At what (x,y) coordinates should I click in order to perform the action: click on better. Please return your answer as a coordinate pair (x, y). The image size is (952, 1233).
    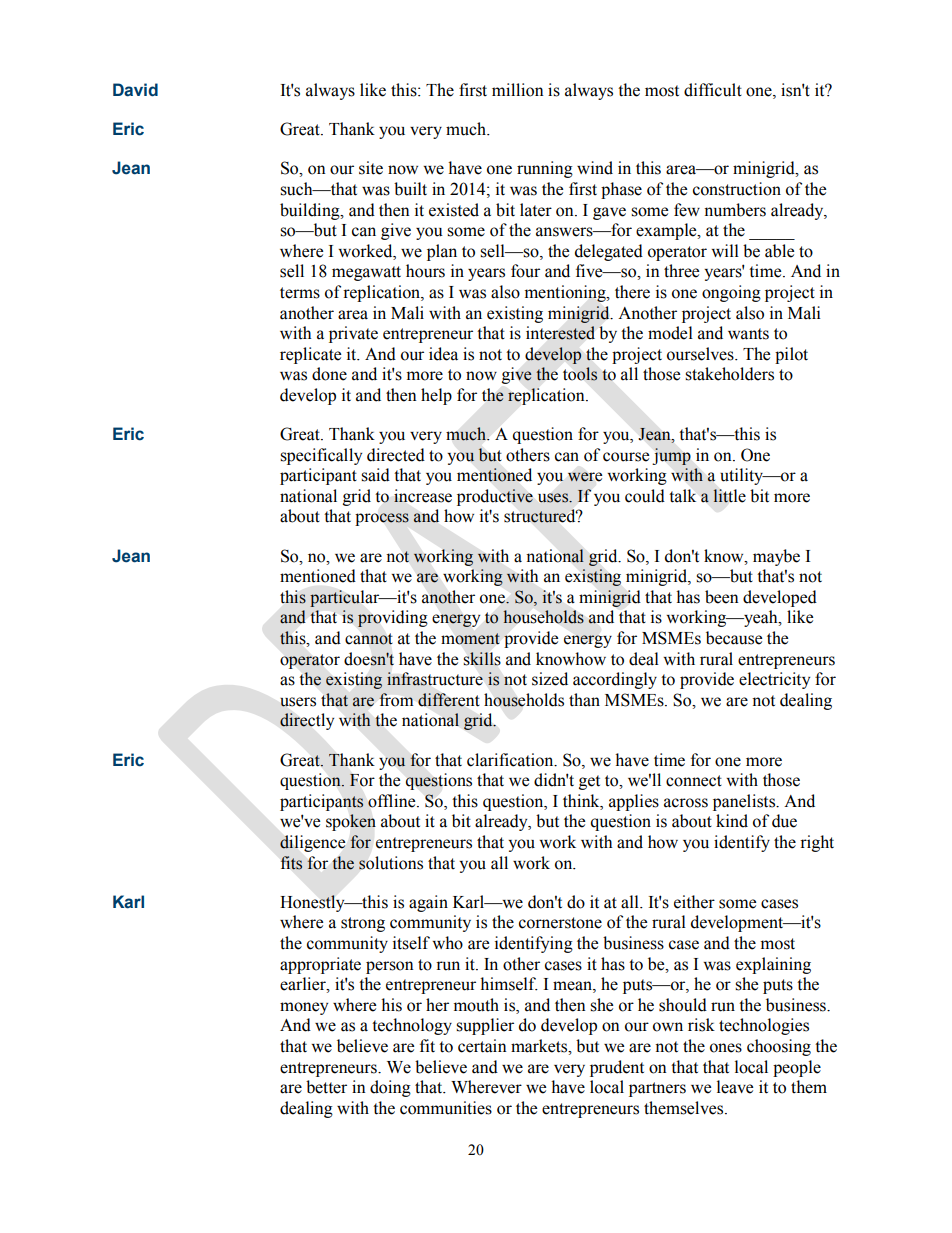
    Looking at the image, I should click on (326, 1087).
